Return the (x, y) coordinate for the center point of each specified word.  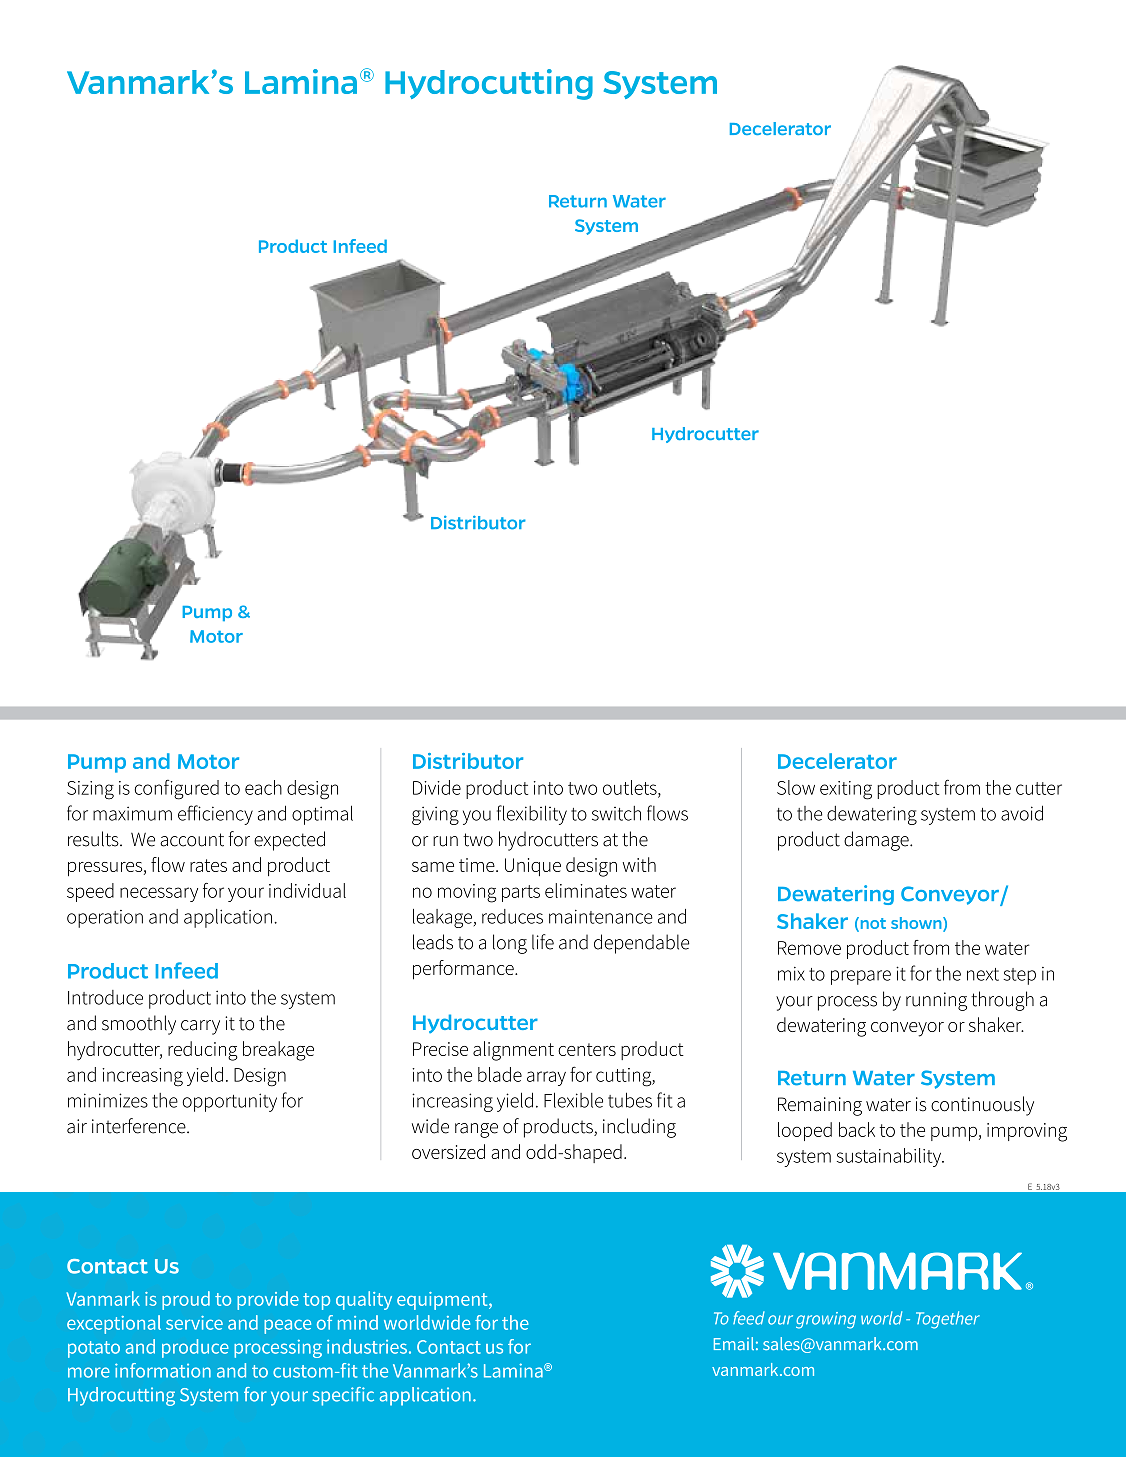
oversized (448, 1151)
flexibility (532, 815)
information (163, 1370)
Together (948, 1320)
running (936, 1001)
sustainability (890, 1157)
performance (464, 970)
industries (367, 1346)
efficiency (215, 815)
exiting (846, 790)
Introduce (105, 997)
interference (140, 1126)
